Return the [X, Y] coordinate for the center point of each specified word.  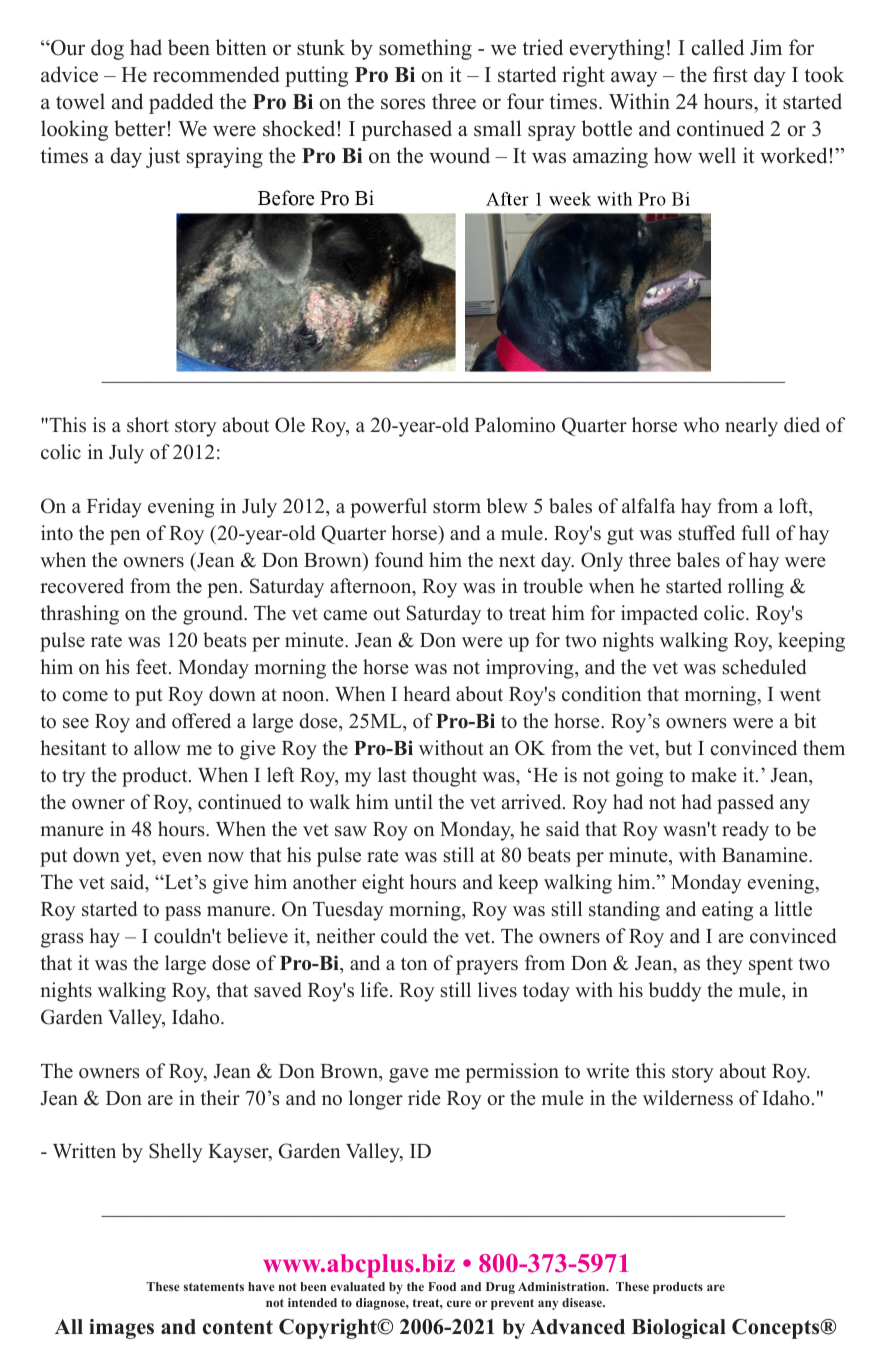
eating [727, 911]
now [226, 857]
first [730, 74]
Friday [114, 508]
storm [457, 507]
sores [403, 104]
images [121, 1329]
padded [181, 103]
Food [442, 1286]
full [755, 533]
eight [383, 884]
